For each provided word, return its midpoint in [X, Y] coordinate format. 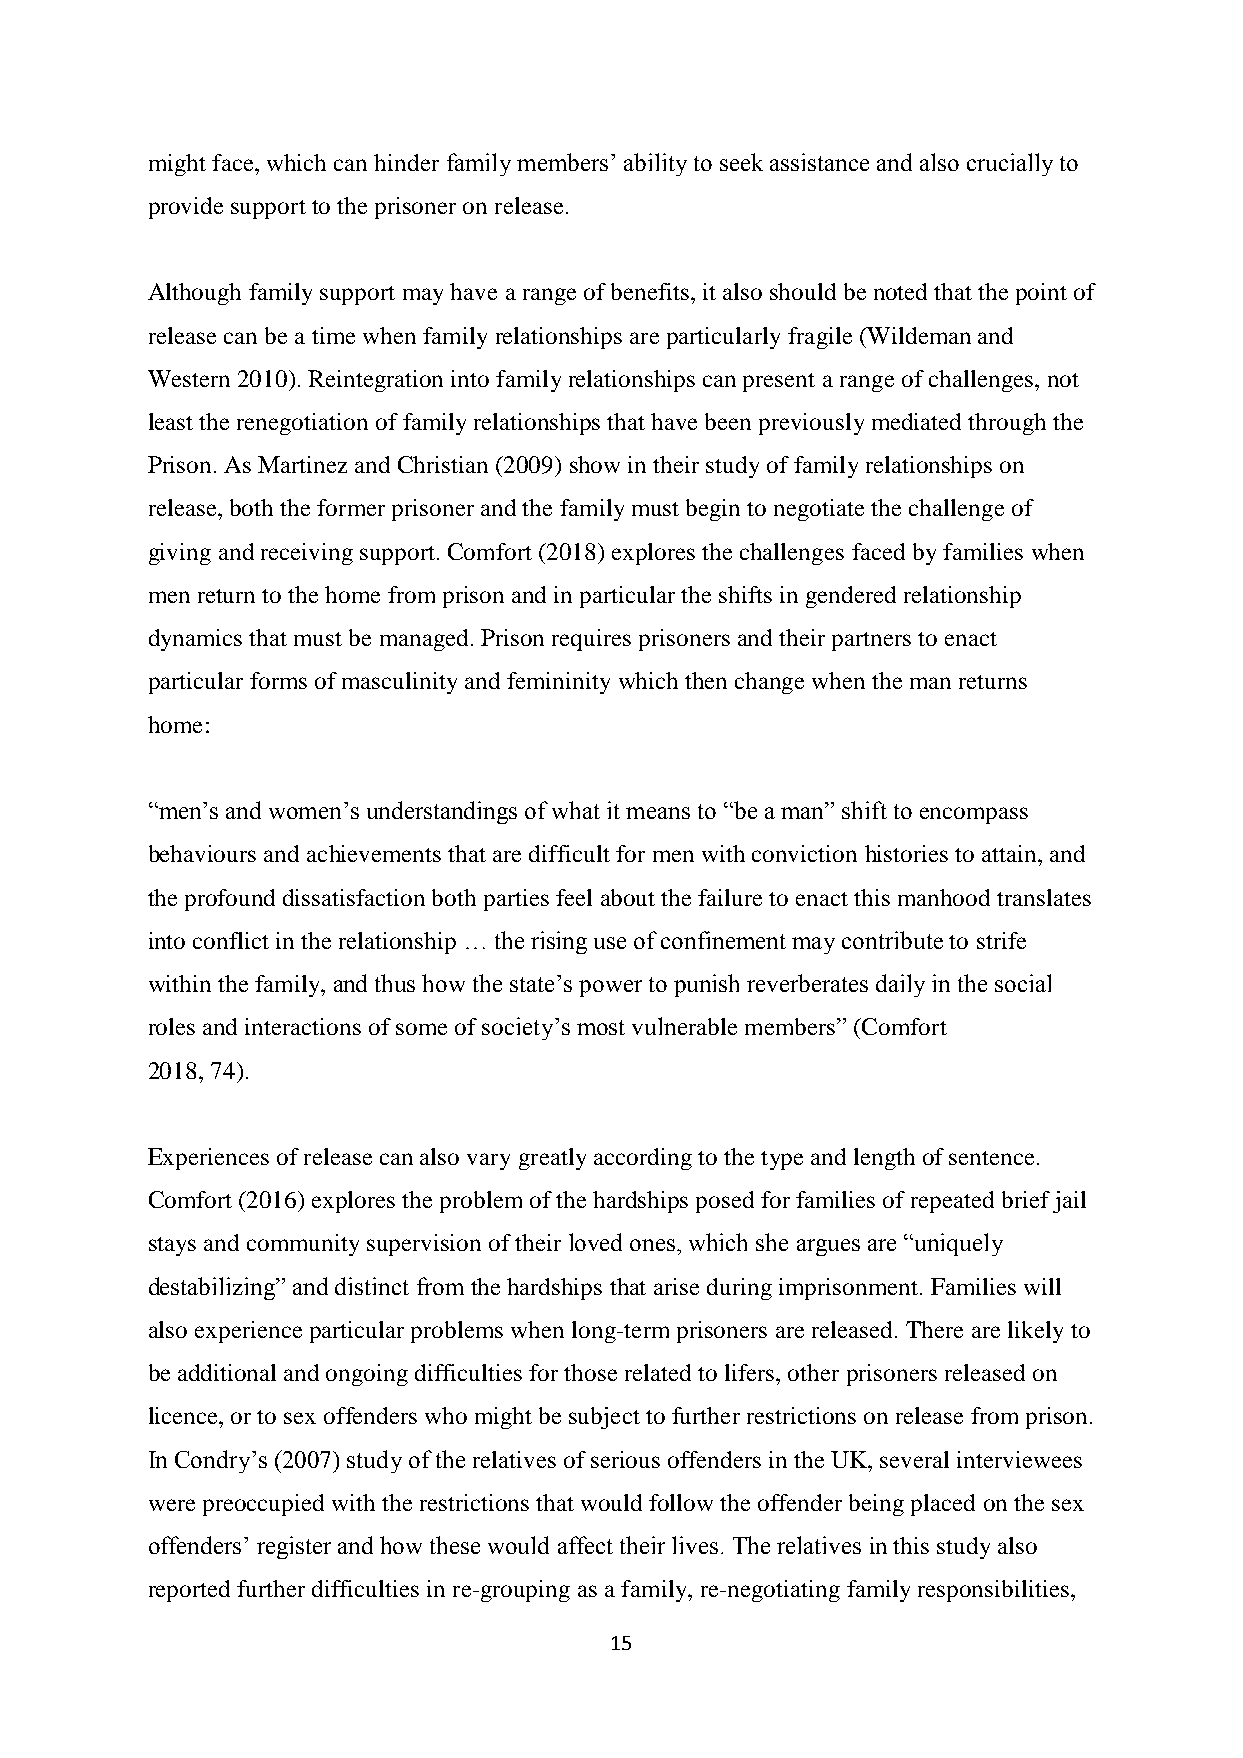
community [303, 1245]
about [628, 897]
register [294, 1547]
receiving [307, 554]
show [595, 464]
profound [230, 900]
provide [186, 208]
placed [943, 1505]
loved [595, 1242]
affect [585, 1545]
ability [655, 164]
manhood [944, 897]
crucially [1010, 164]
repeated [952, 1202]
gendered [851, 597]
